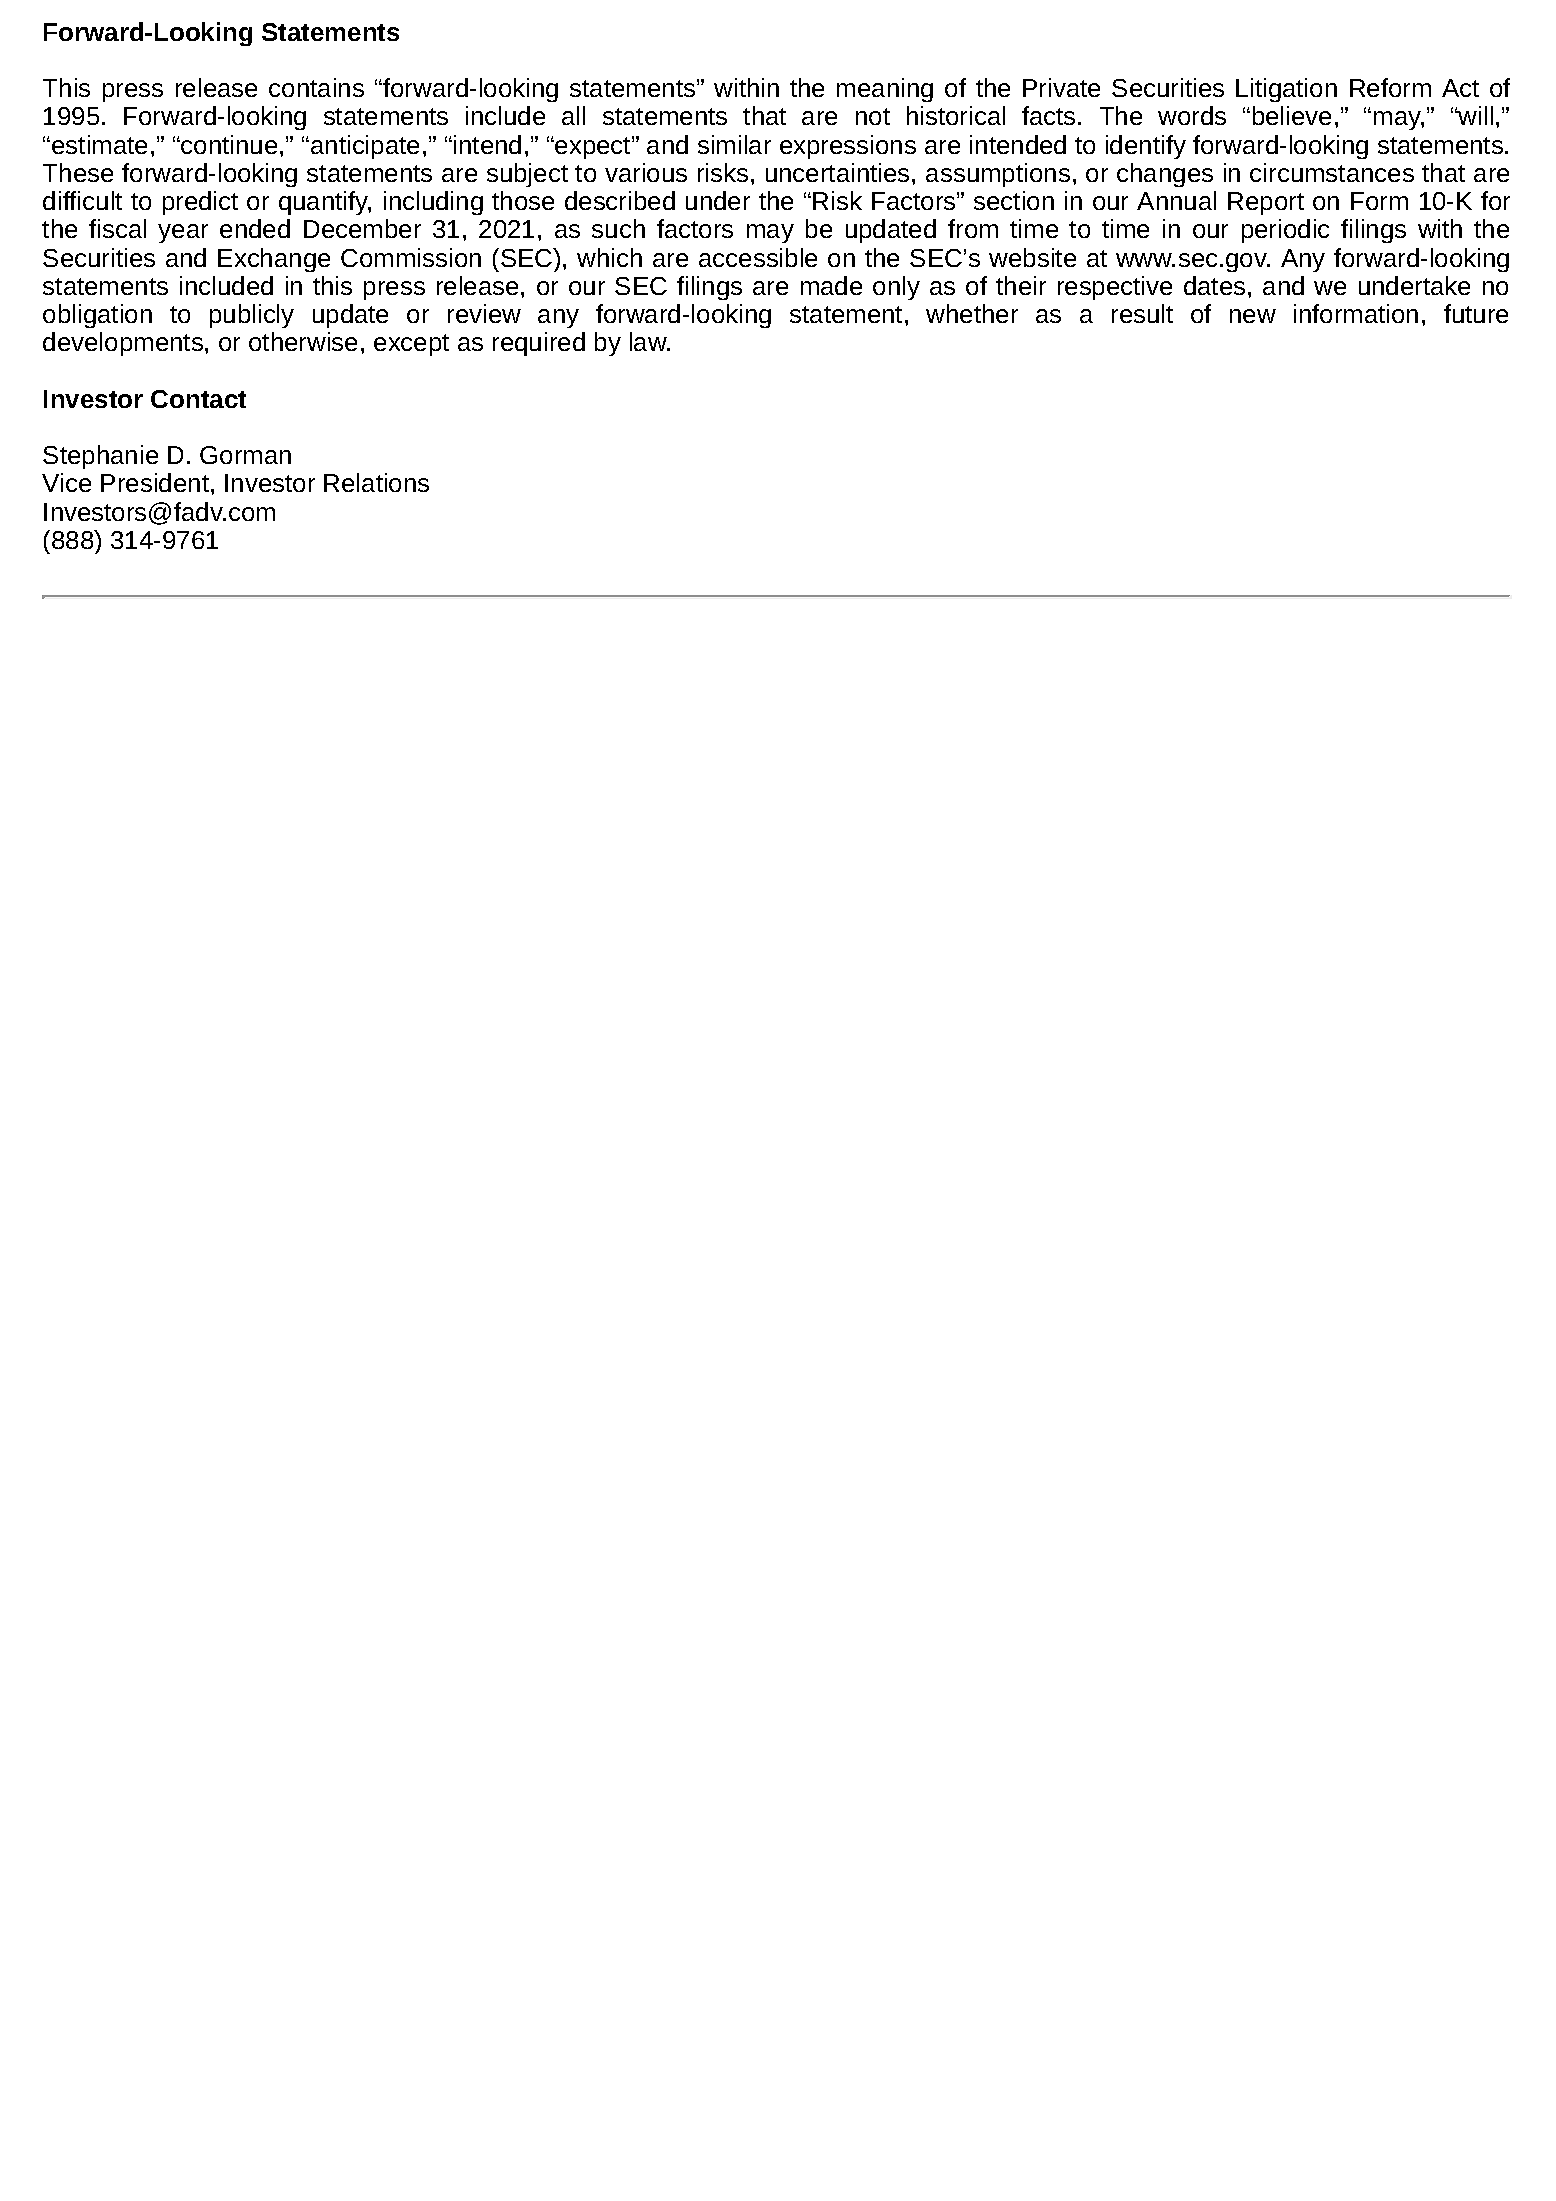 The width and height of the document is (1556, 2201). I want to click on made, so click(831, 285).
